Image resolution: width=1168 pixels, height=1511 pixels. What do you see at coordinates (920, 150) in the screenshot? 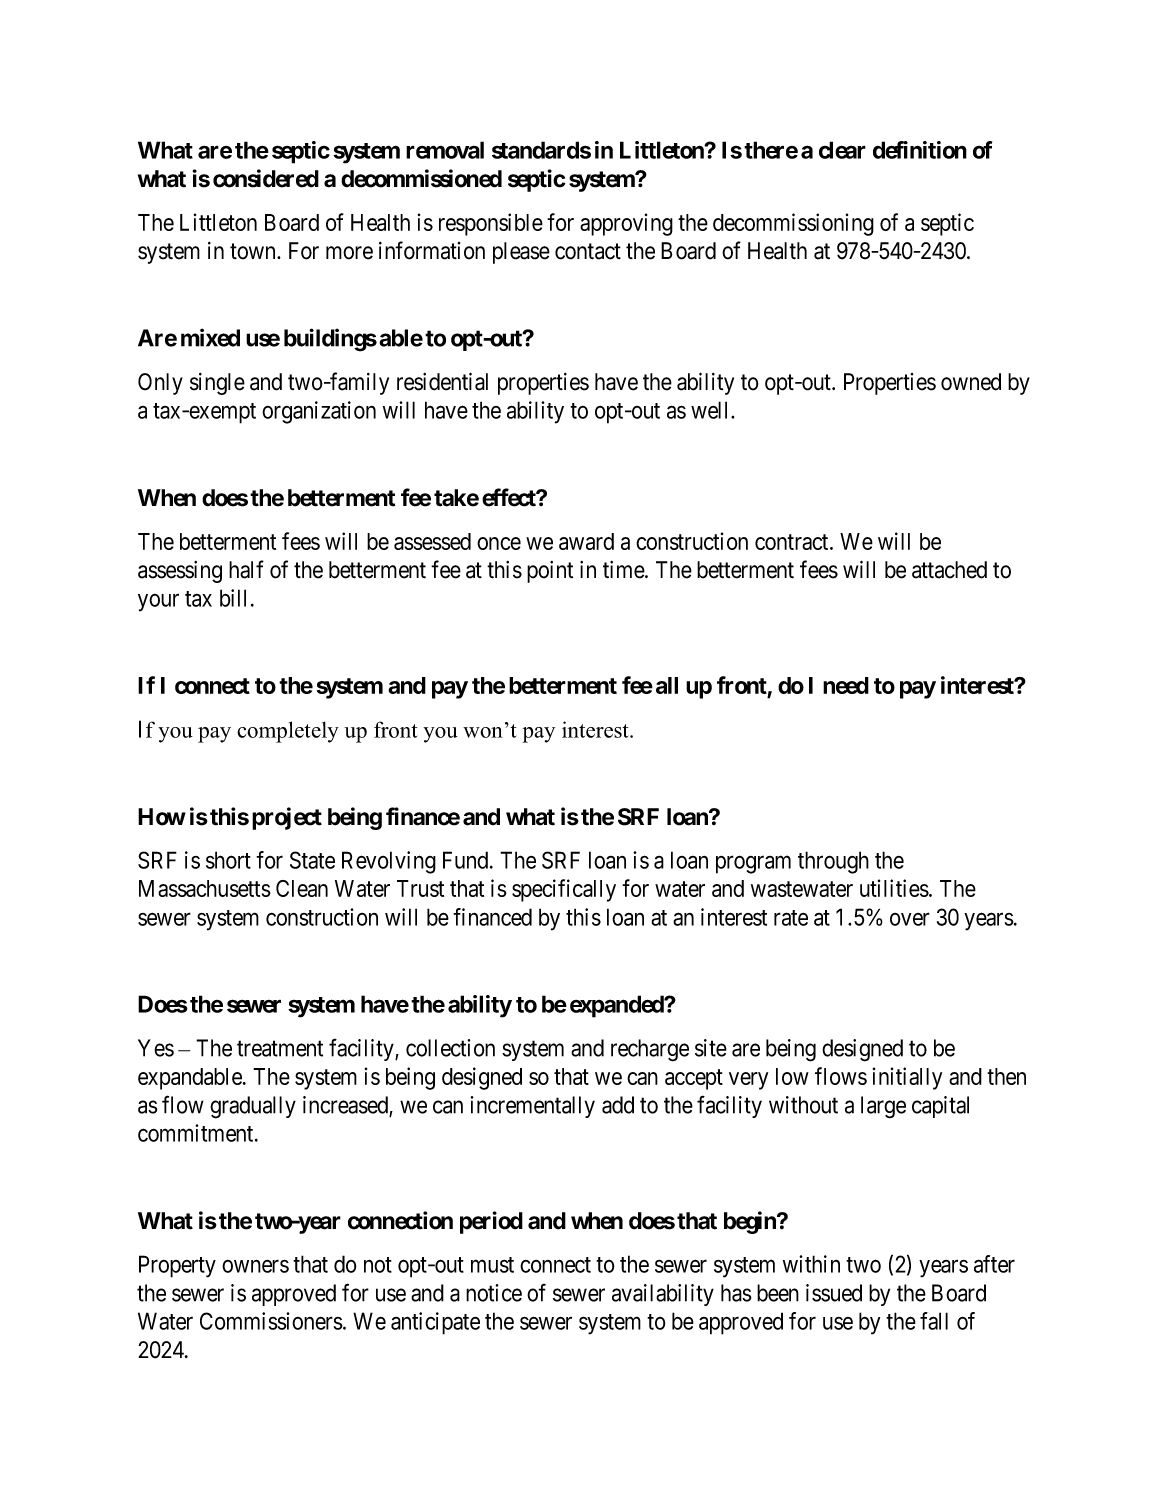
I see `definition` at bounding box center [920, 150].
